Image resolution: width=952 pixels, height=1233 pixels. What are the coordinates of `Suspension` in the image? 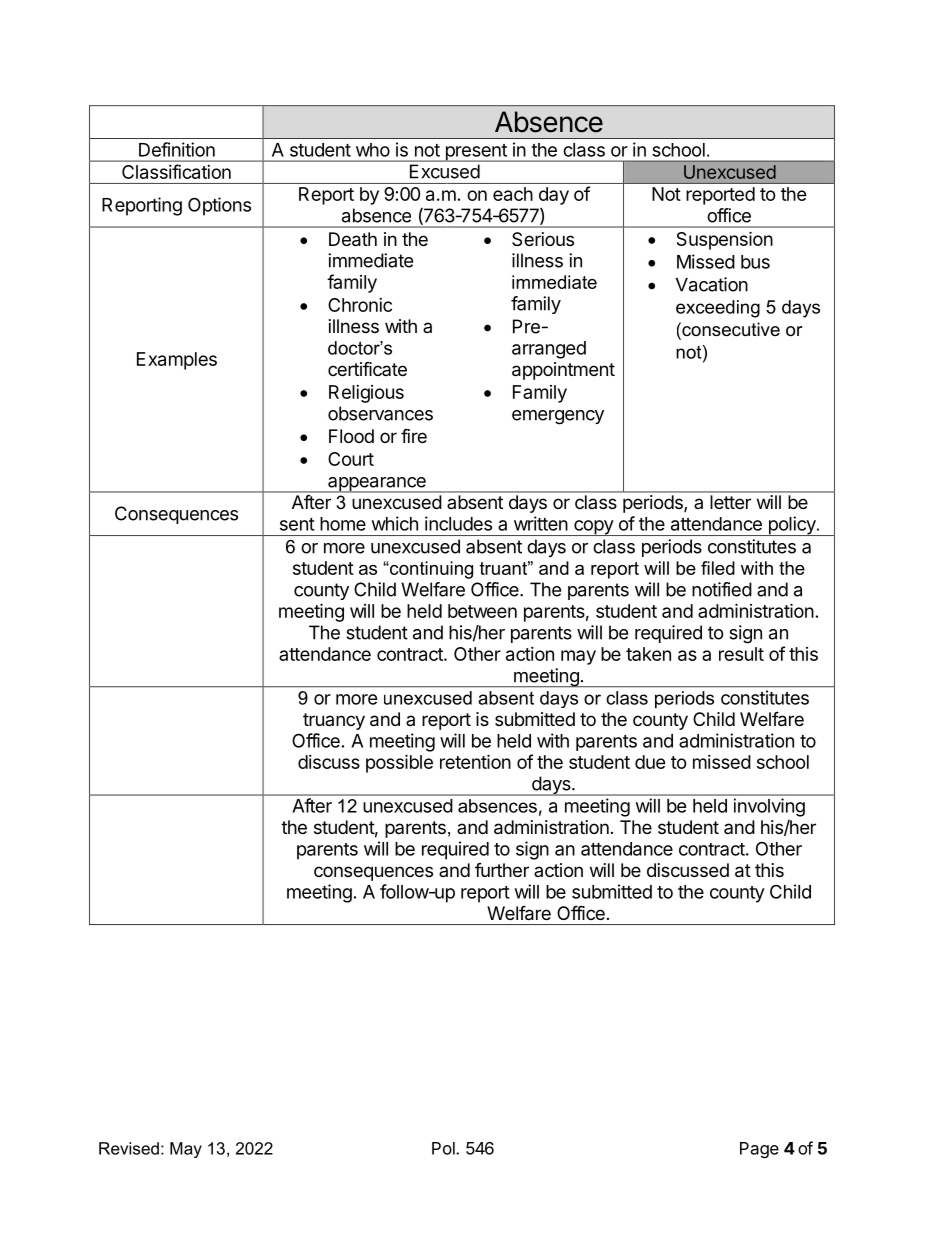 It's located at (725, 240).
